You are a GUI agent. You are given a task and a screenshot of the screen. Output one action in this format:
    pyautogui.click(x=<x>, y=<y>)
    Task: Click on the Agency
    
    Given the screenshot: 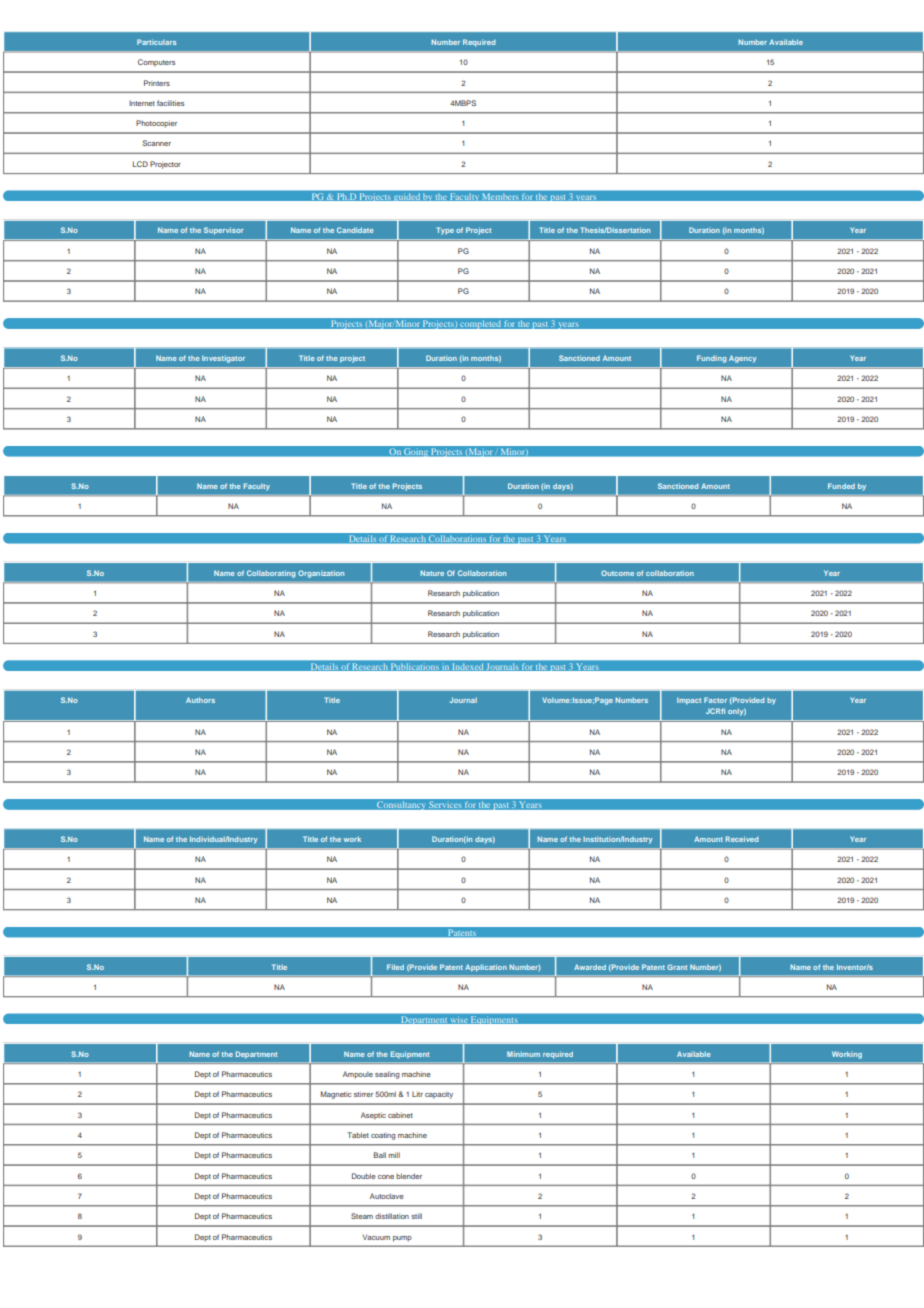 What is the action you would take?
    pyautogui.click(x=743, y=359)
